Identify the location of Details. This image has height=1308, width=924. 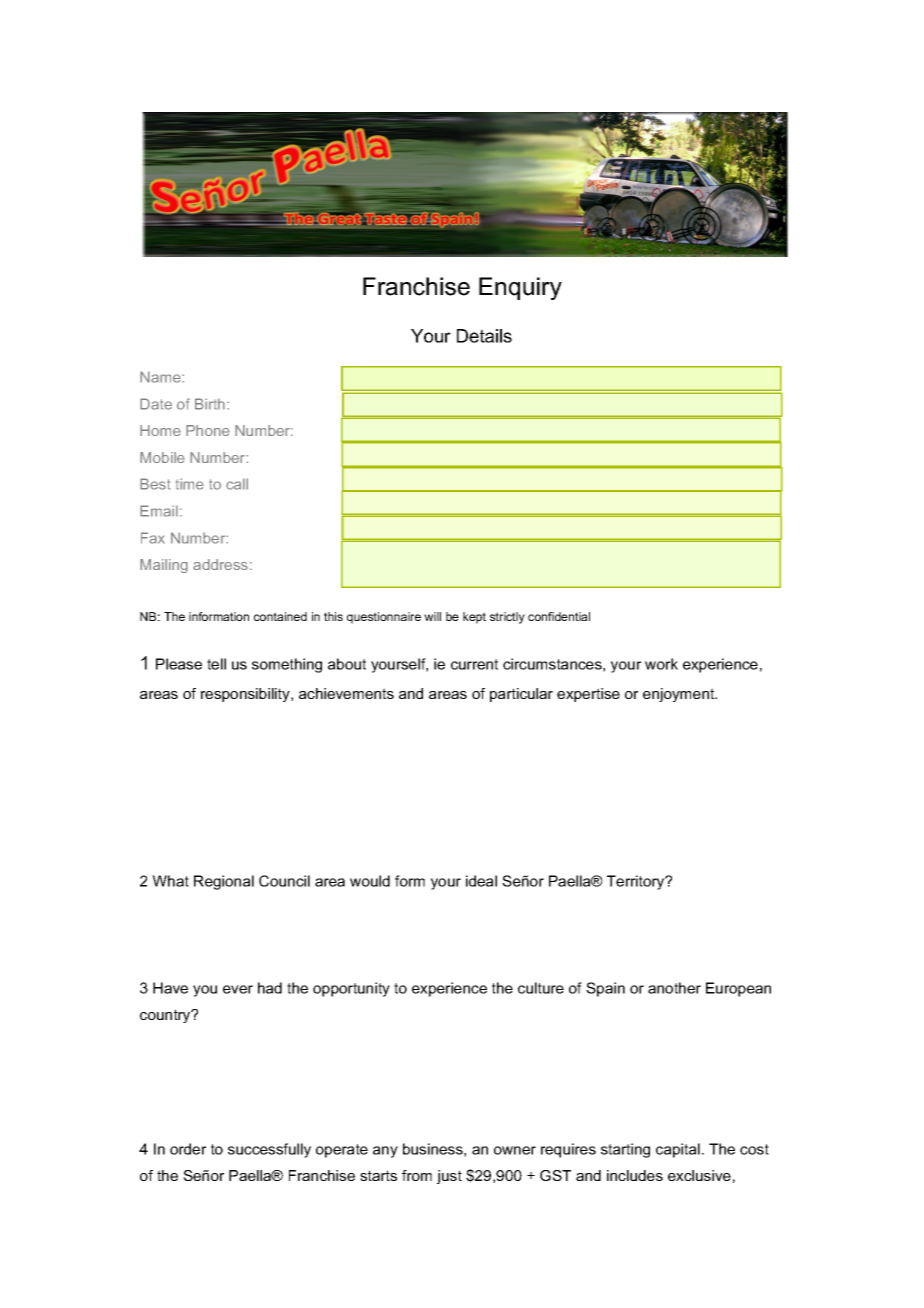
(484, 336).
